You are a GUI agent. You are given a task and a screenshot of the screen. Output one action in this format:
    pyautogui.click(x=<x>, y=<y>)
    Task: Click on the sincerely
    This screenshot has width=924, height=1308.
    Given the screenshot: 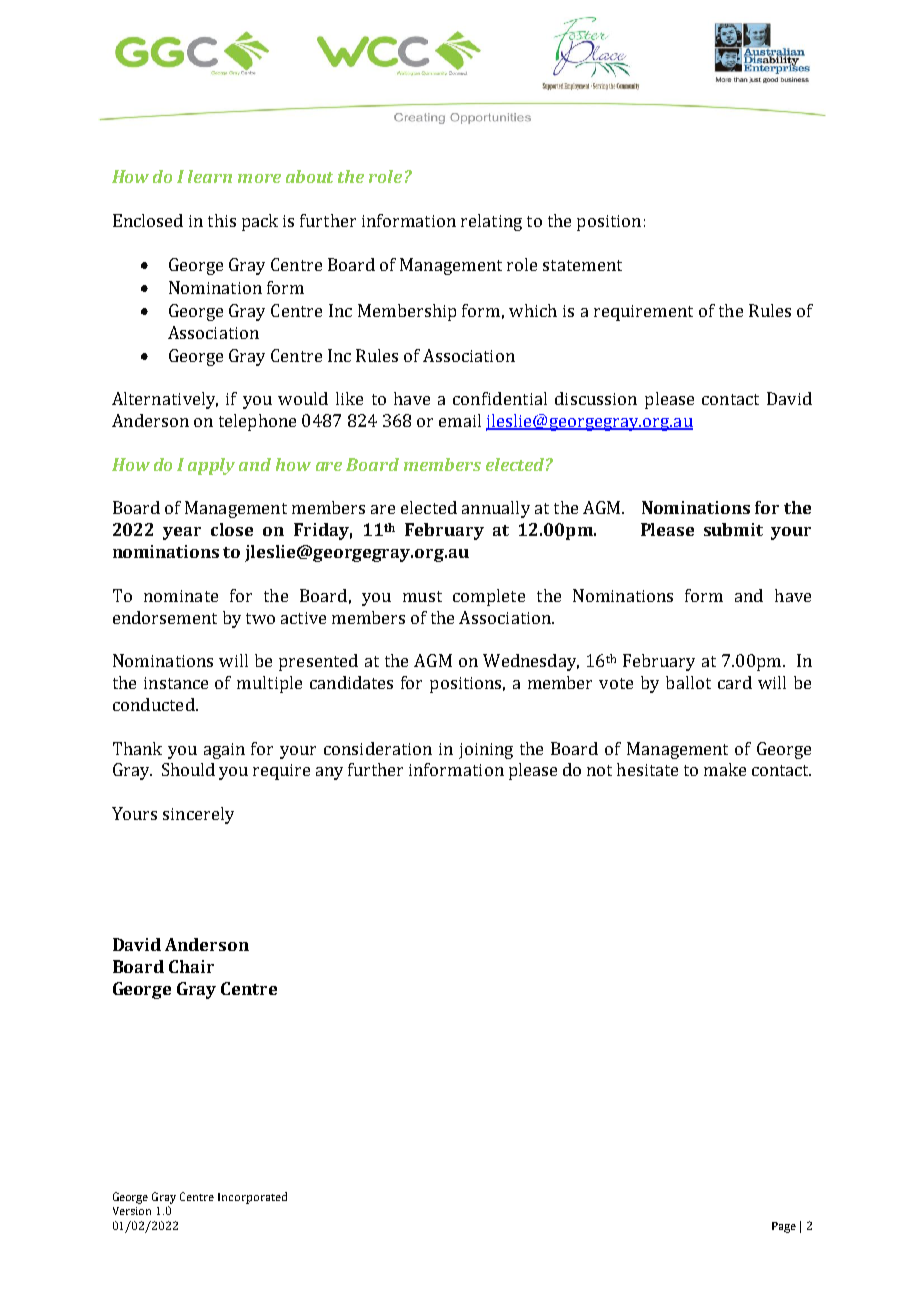 What is the action you would take?
    pyautogui.click(x=198, y=815)
